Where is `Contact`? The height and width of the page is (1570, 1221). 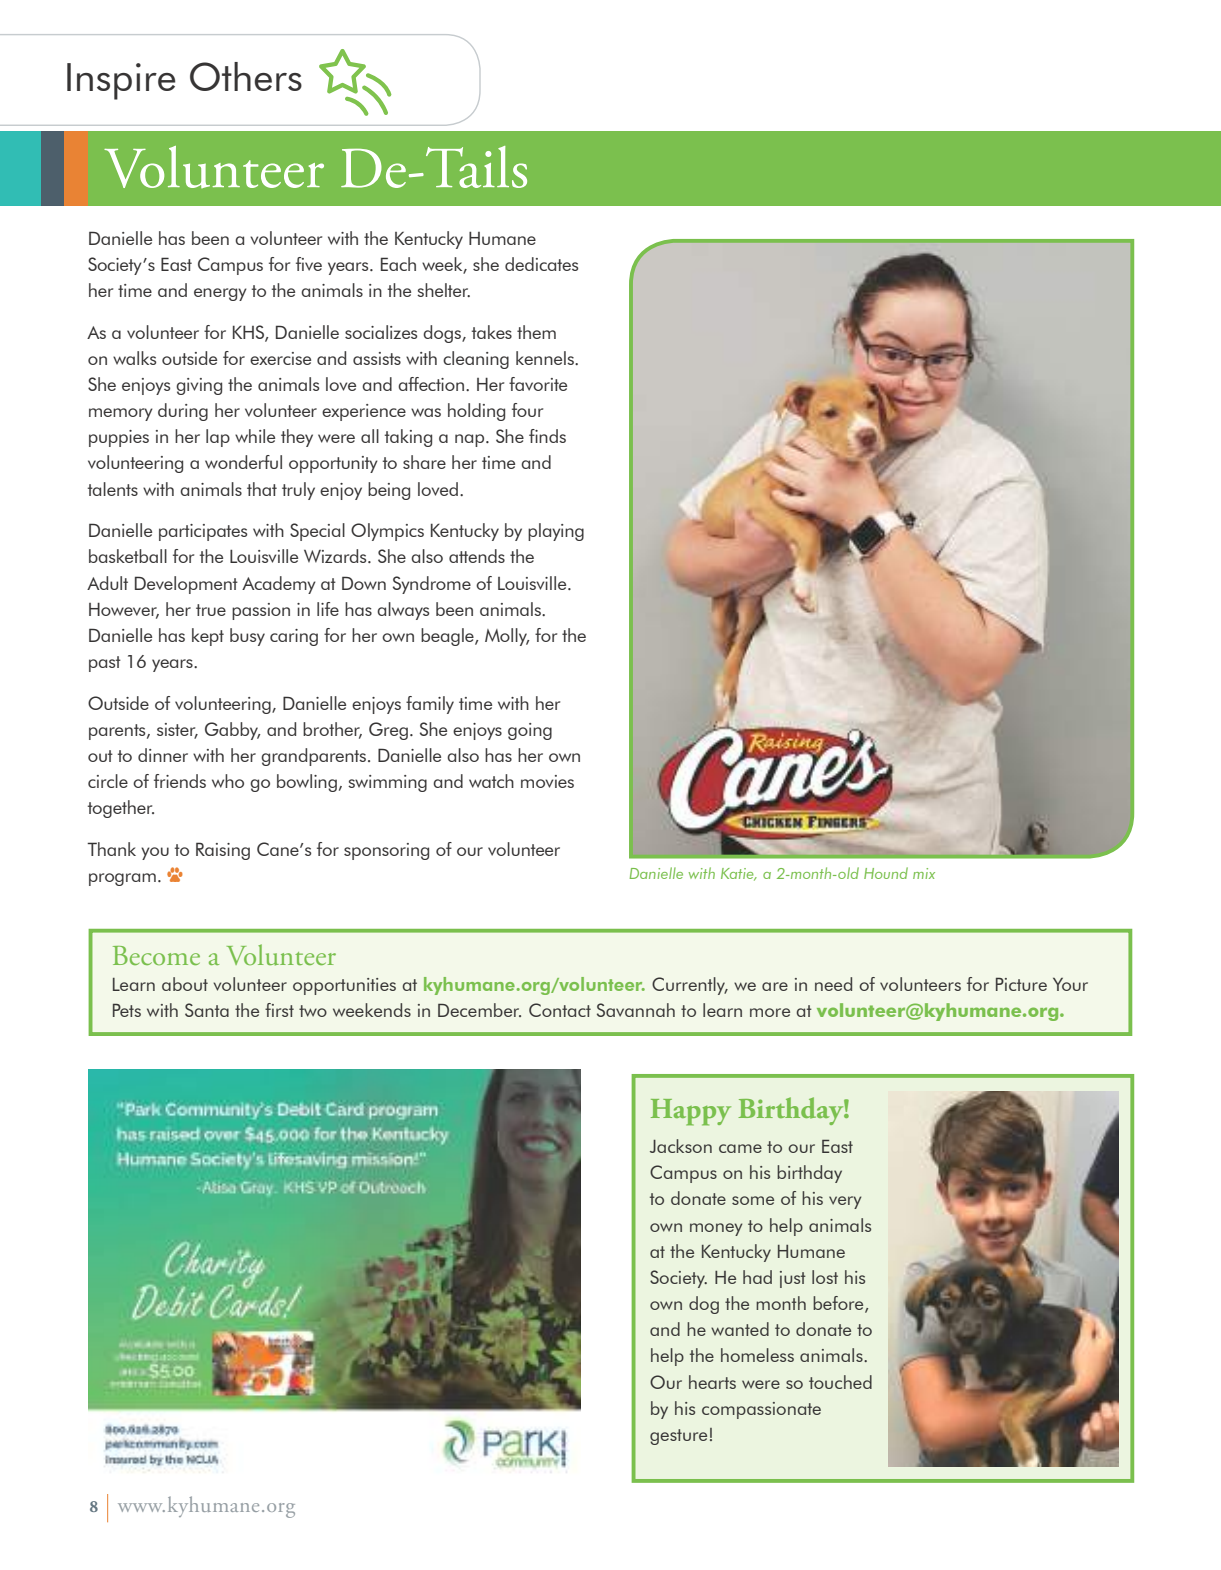
Contact is located at coordinates (560, 1010).
